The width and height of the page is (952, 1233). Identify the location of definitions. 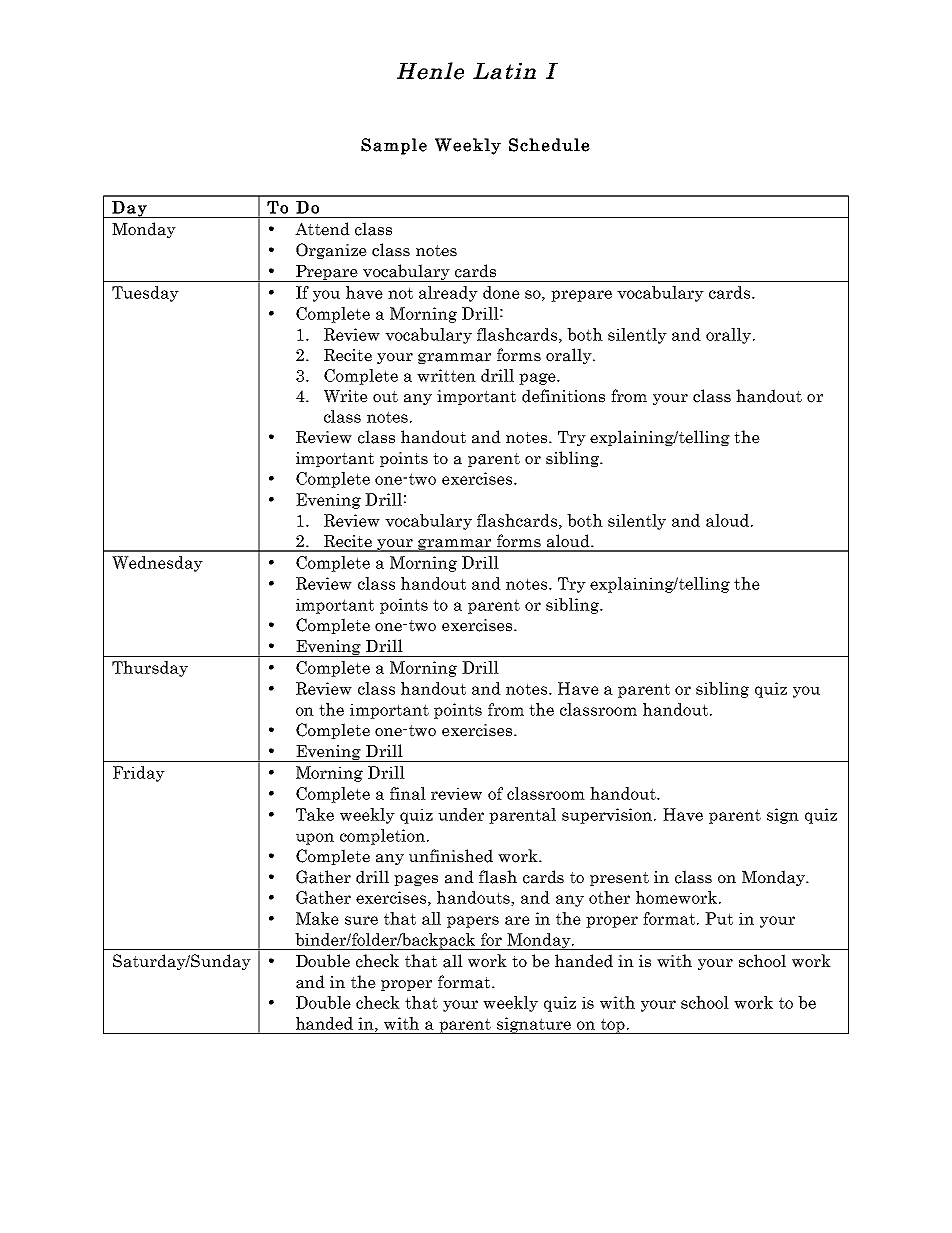
(563, 396).
